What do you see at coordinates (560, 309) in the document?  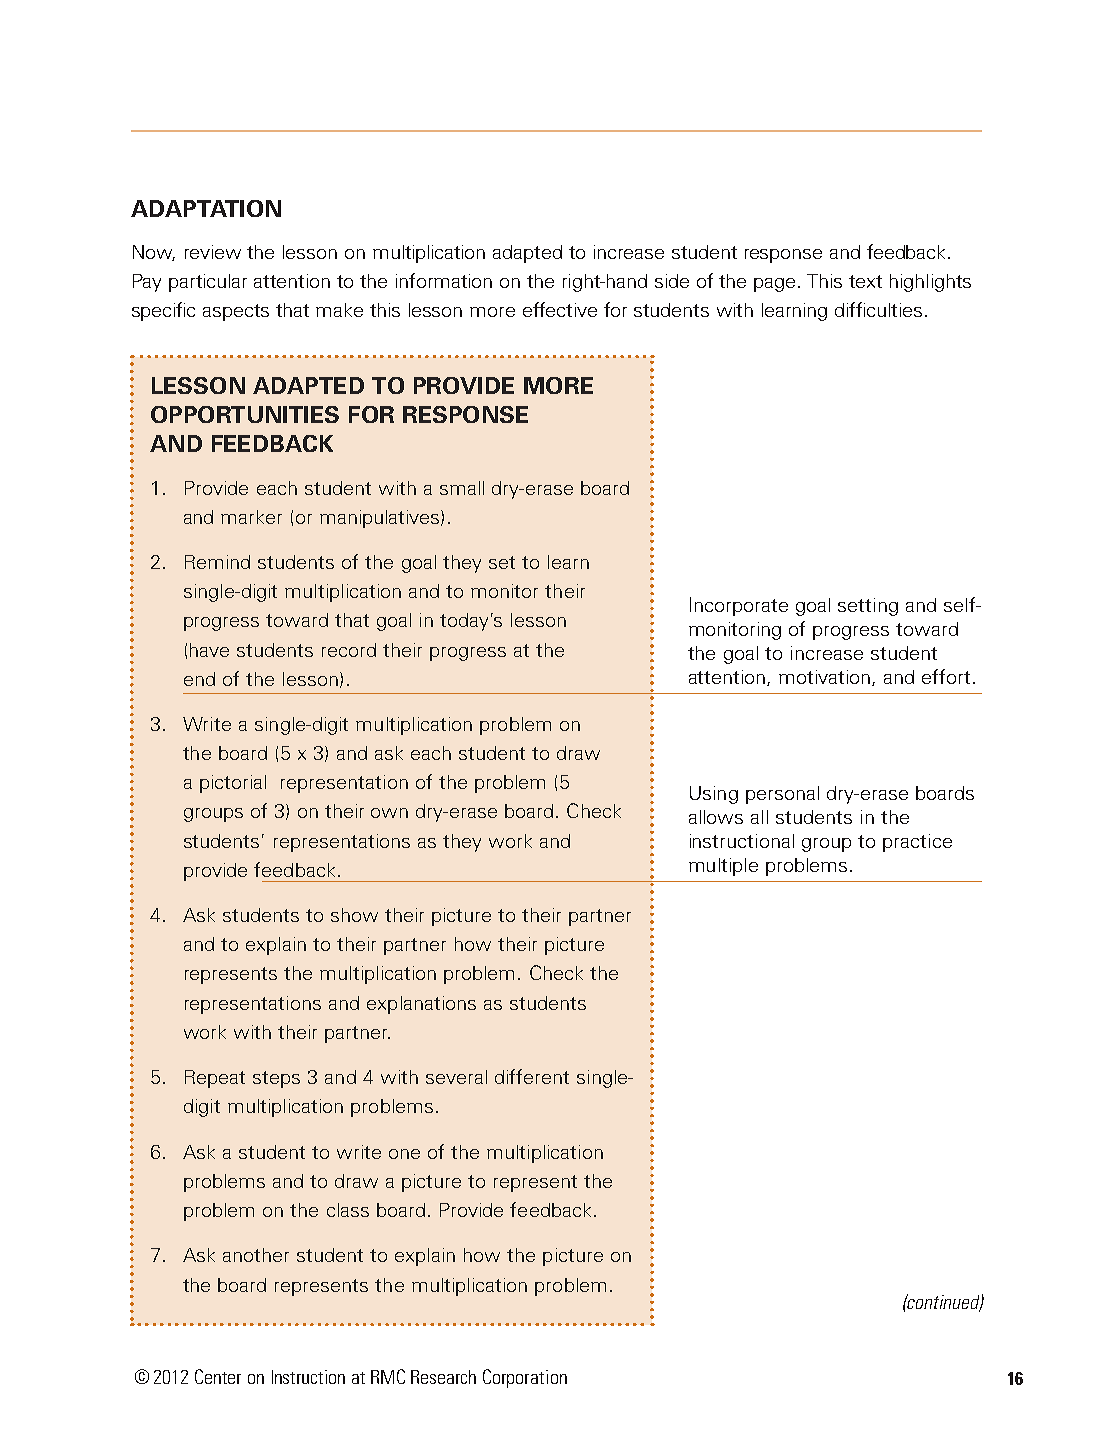 I see `effective` at bounding box center [560, 309].
